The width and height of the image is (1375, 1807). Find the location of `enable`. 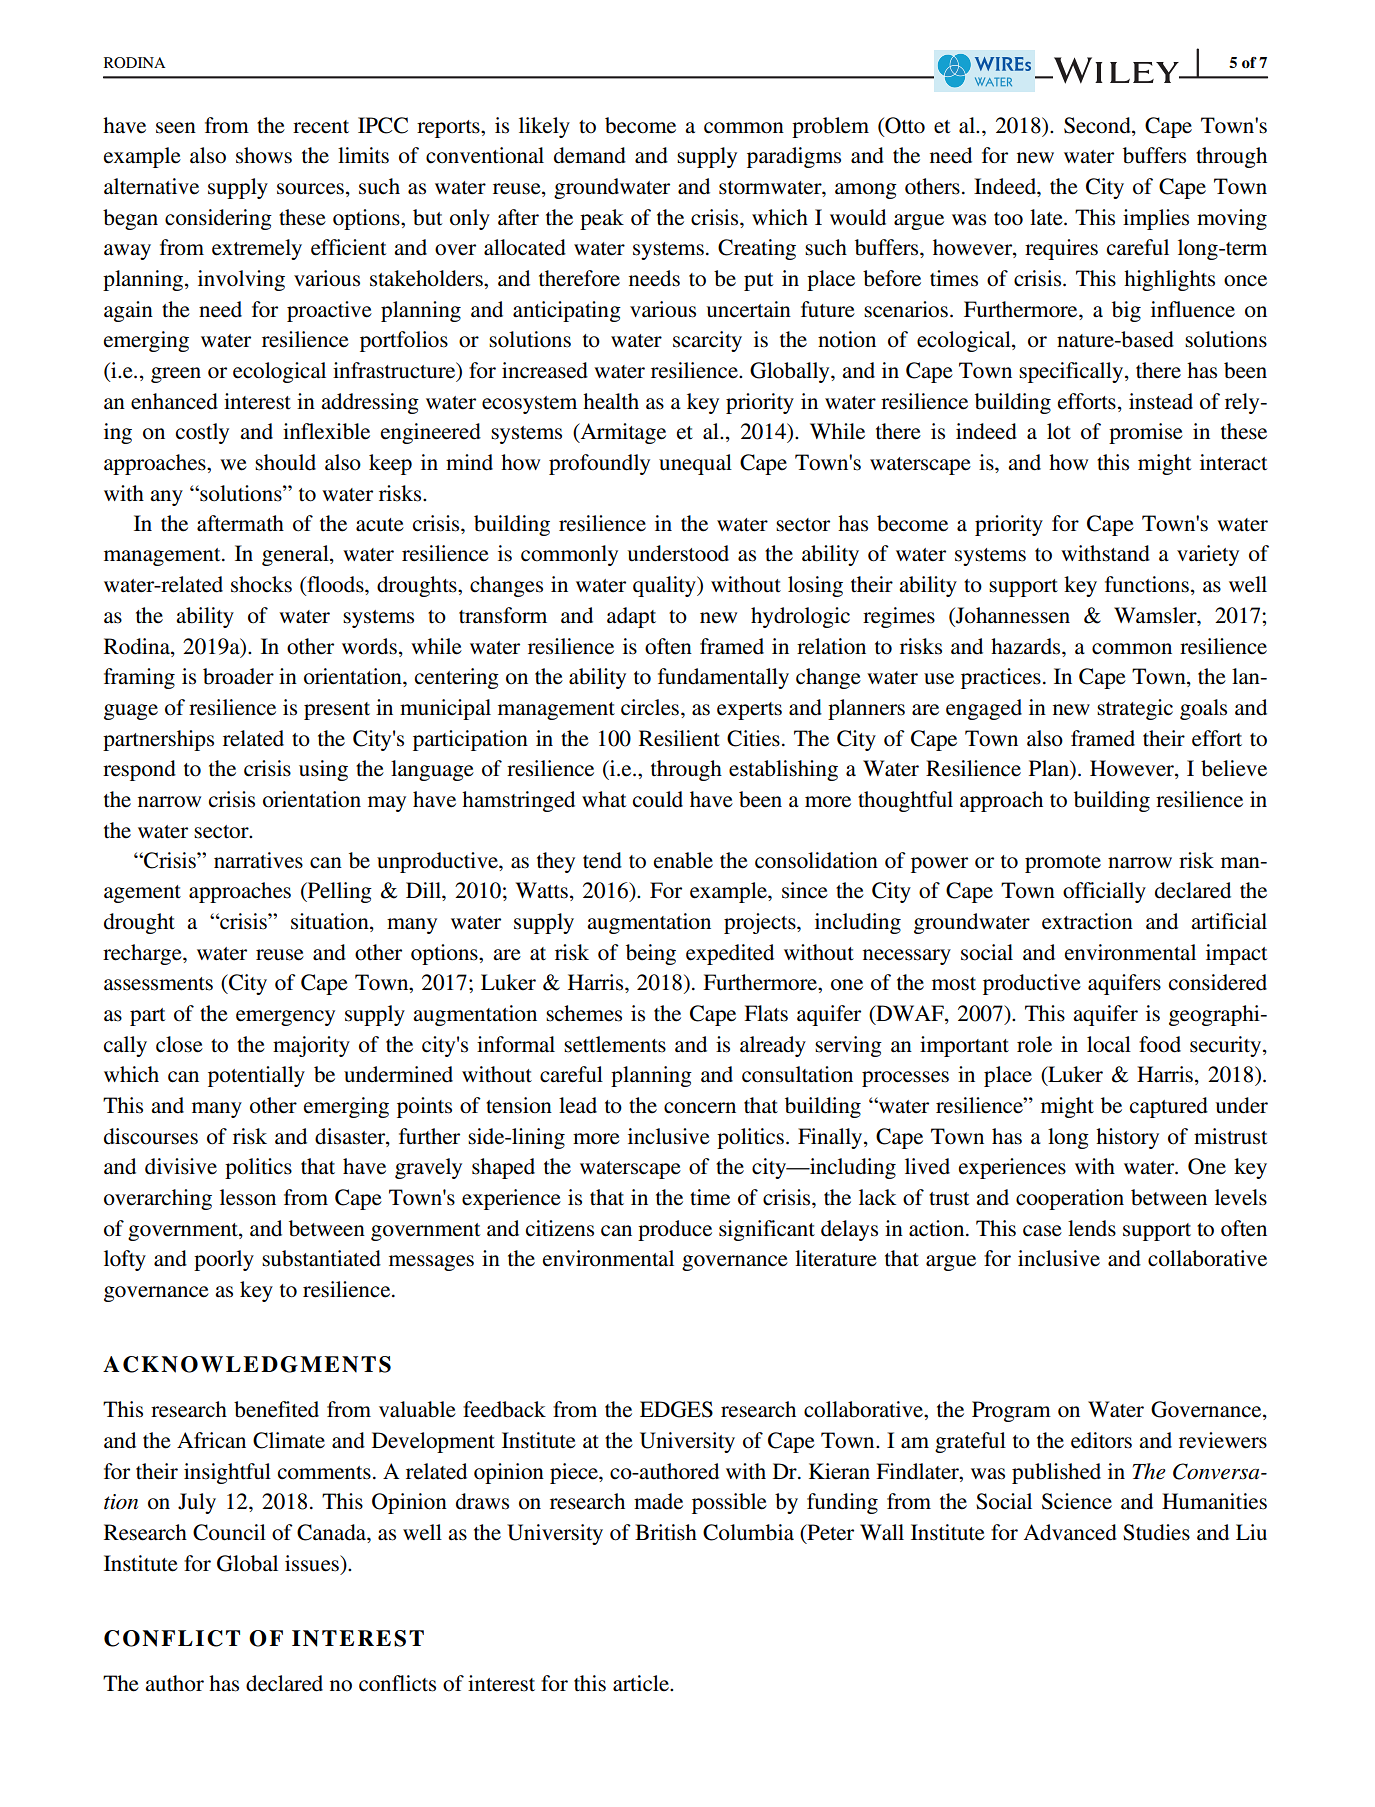

enable is located at coordinates (683, 860).
